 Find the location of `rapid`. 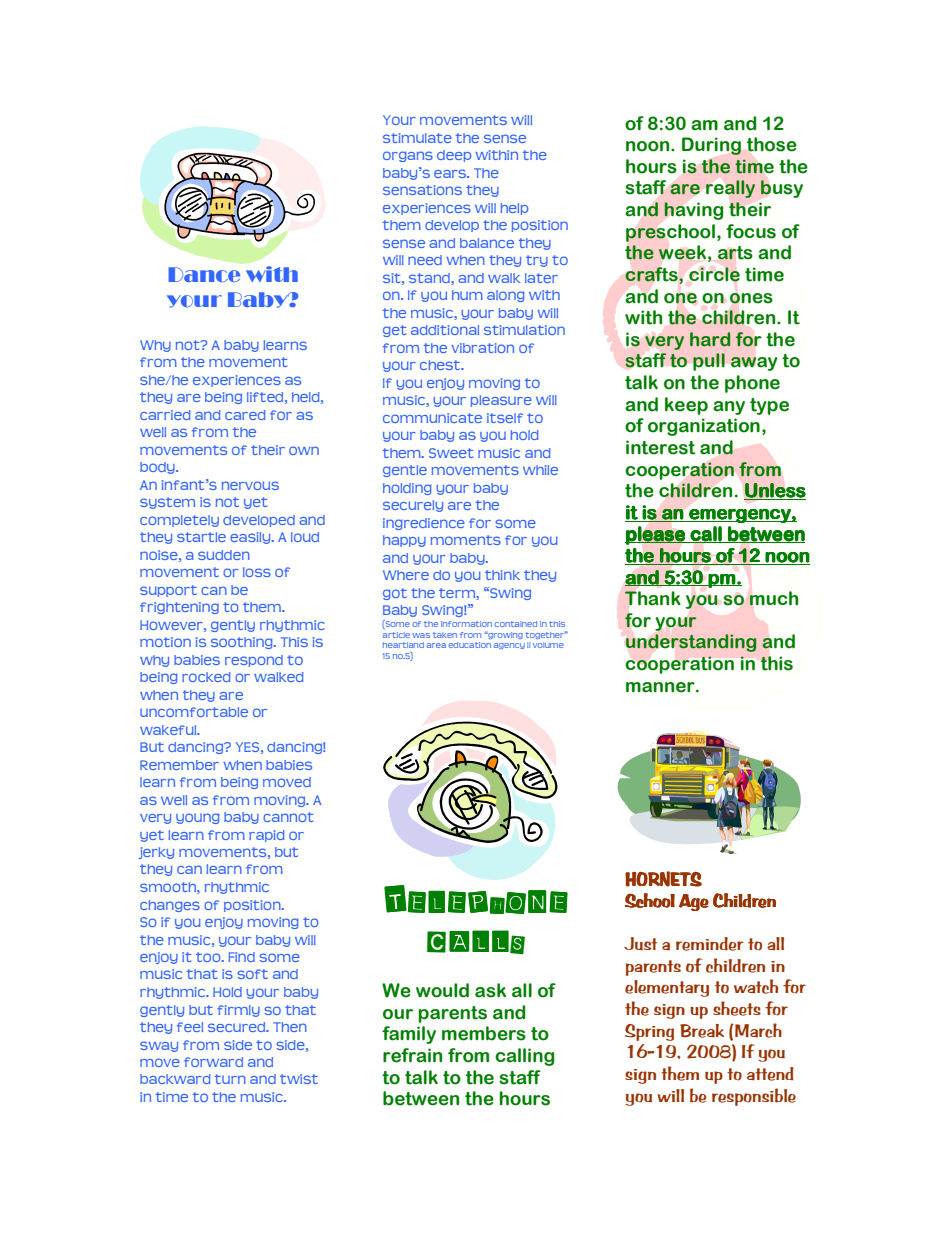

rapid is located at coordinates (266, 836).
